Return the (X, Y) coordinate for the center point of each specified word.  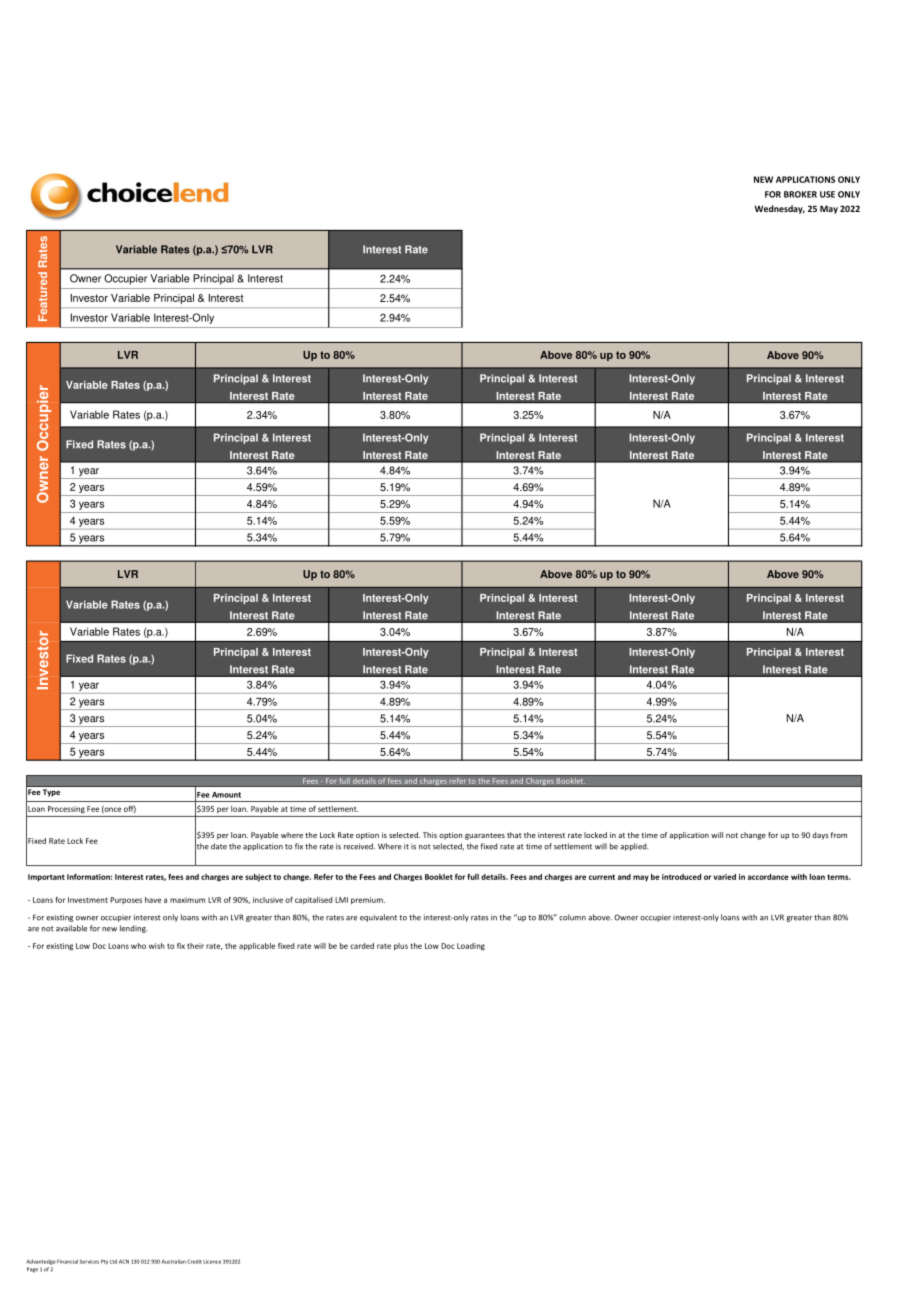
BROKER (800, 194)
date (219, 846)
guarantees (485, 836)
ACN (124, 1261)
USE (827, 194)
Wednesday (780, 209)
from (839, 835)
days (820, 836)
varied (724, 877)
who (138, 946)
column (572, 917)
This (430, 835)
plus (401, 947)
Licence (212, 1262)
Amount (226, 795)
